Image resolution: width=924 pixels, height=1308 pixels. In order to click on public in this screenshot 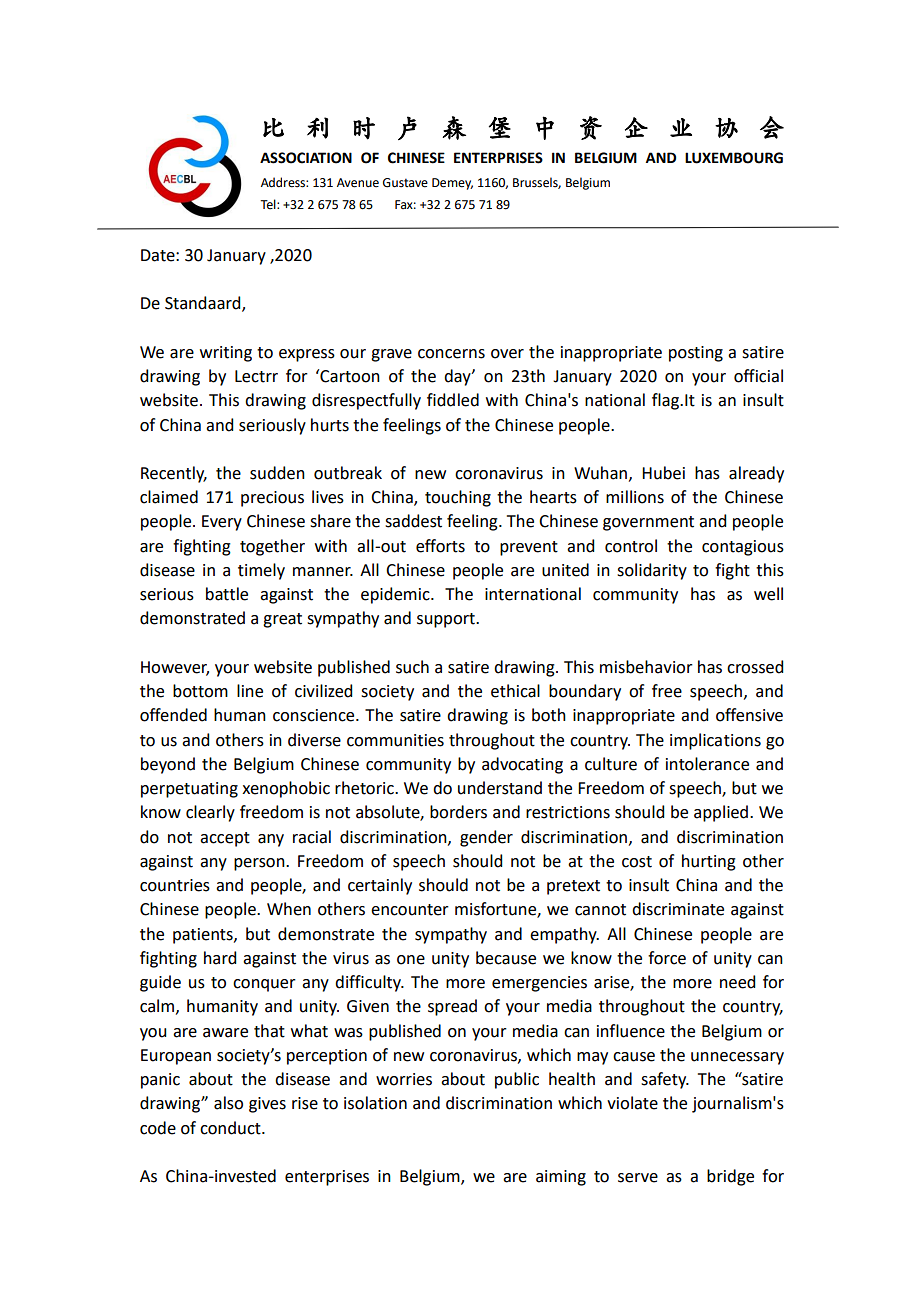, I will do `click(517, 1080)`.
